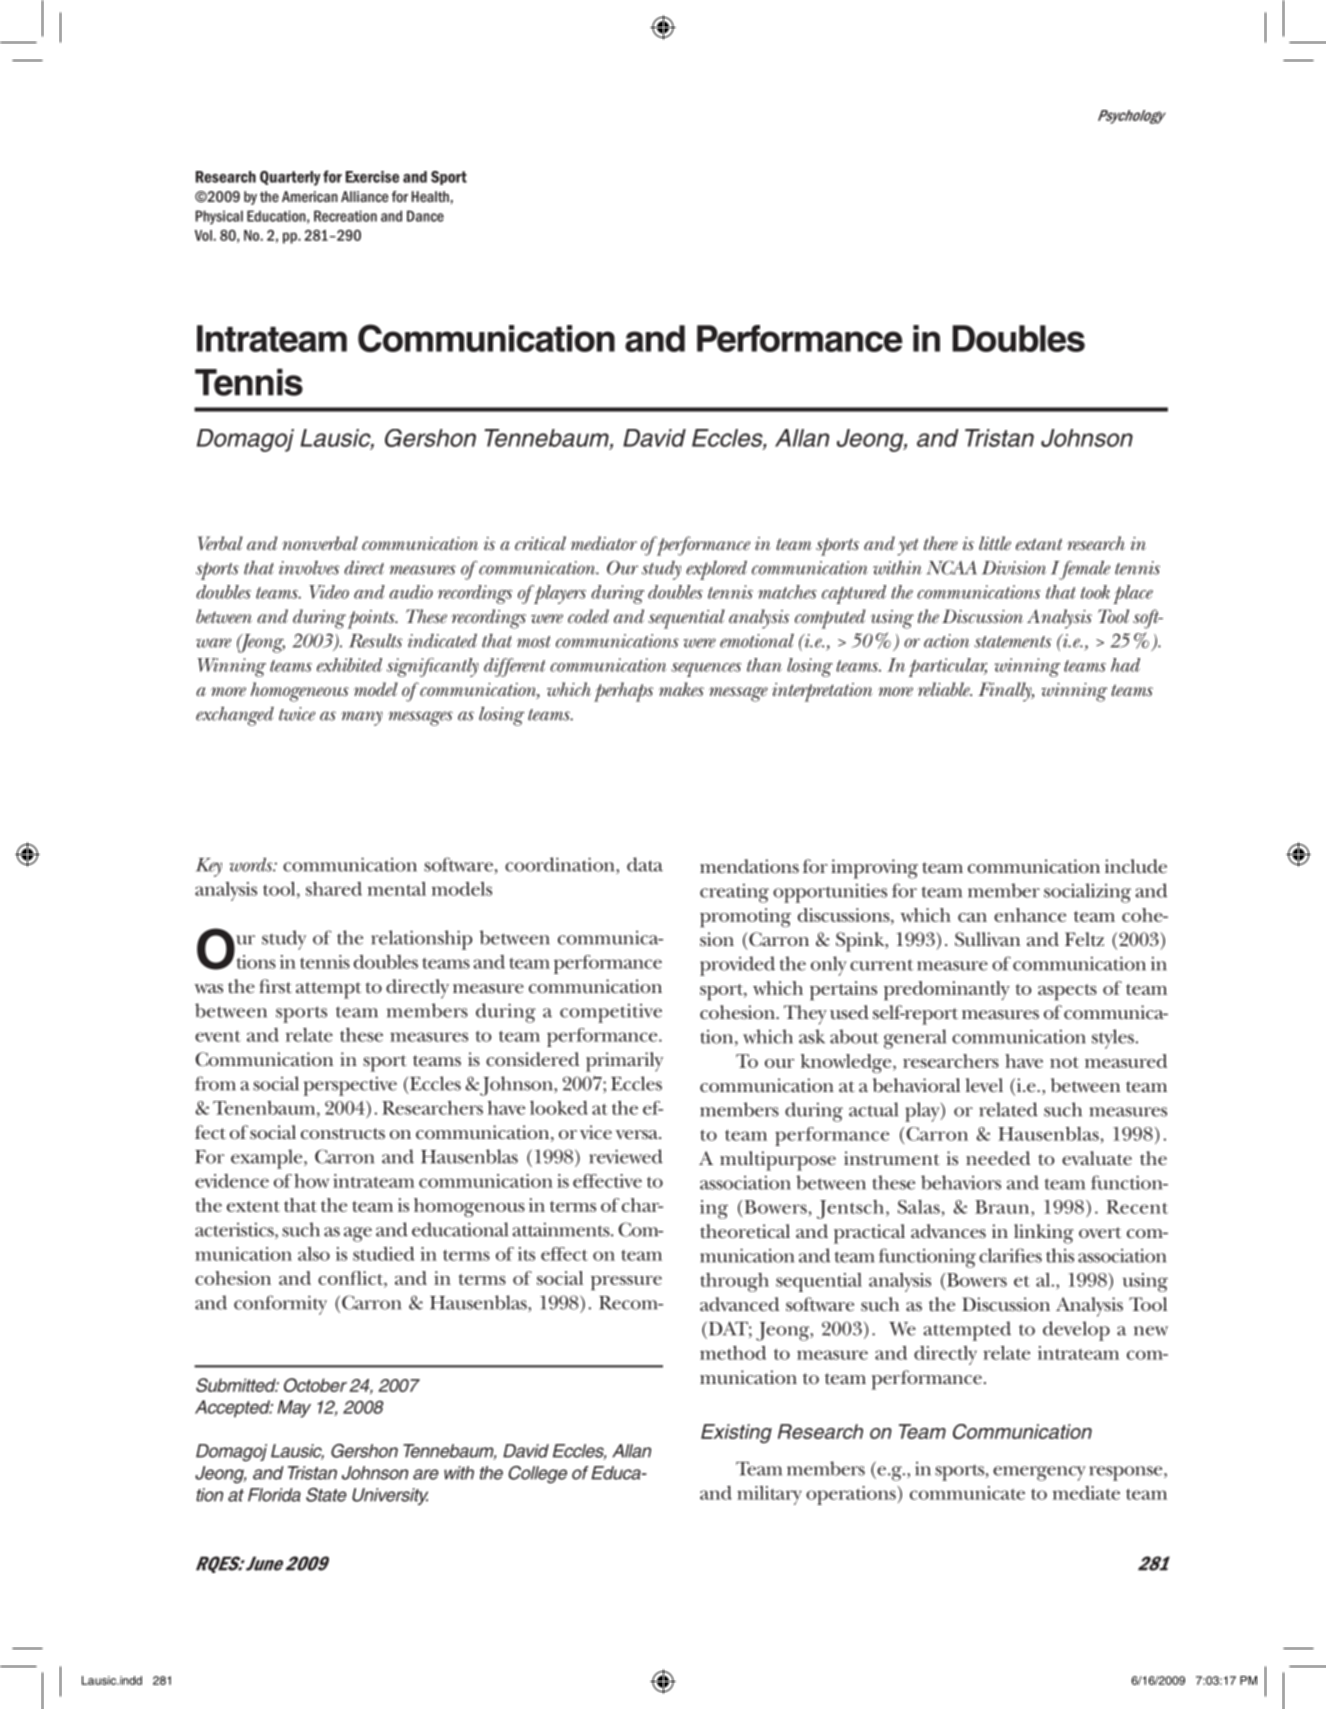 The image size is (1326, 1709). I want to click on extant, so click(1039, 544).
